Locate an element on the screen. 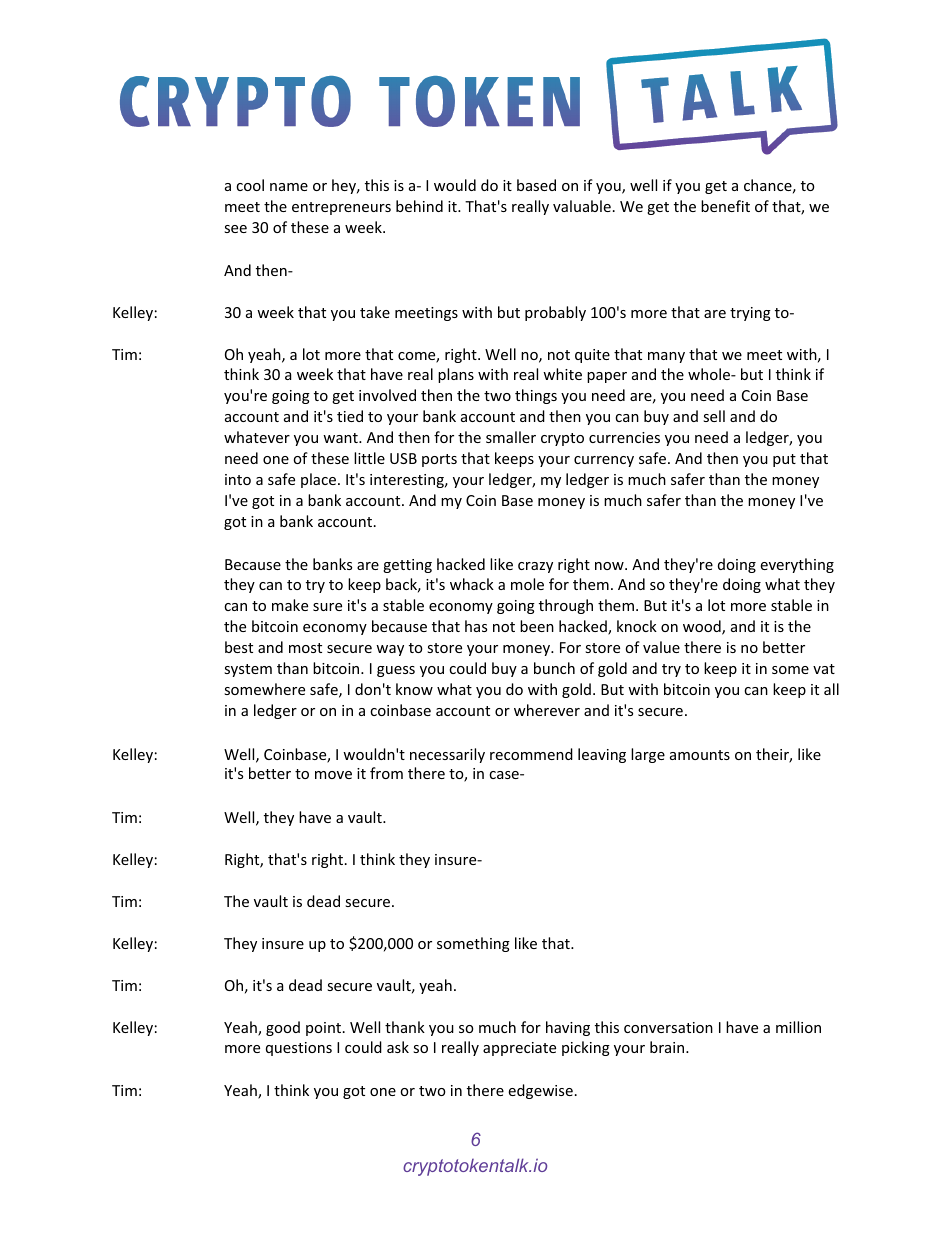  entrepreneurs is located at coordinates (341, 208).
